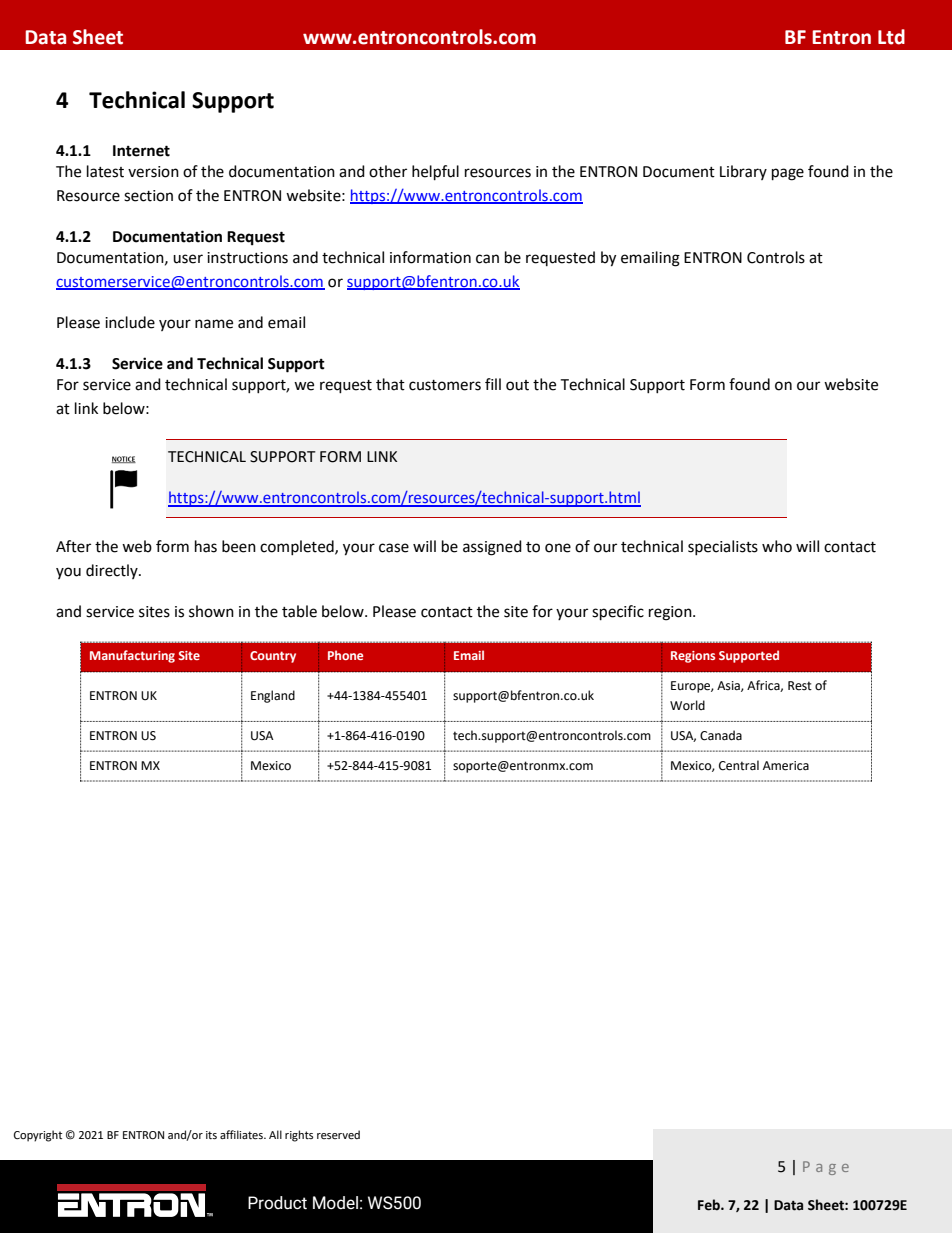 The width and height of the screenshot is (952, 1233). What do you see at coordinates (338, 1135) in the screenshot?
I see `reserved` at bounding box center [338, 1135].
